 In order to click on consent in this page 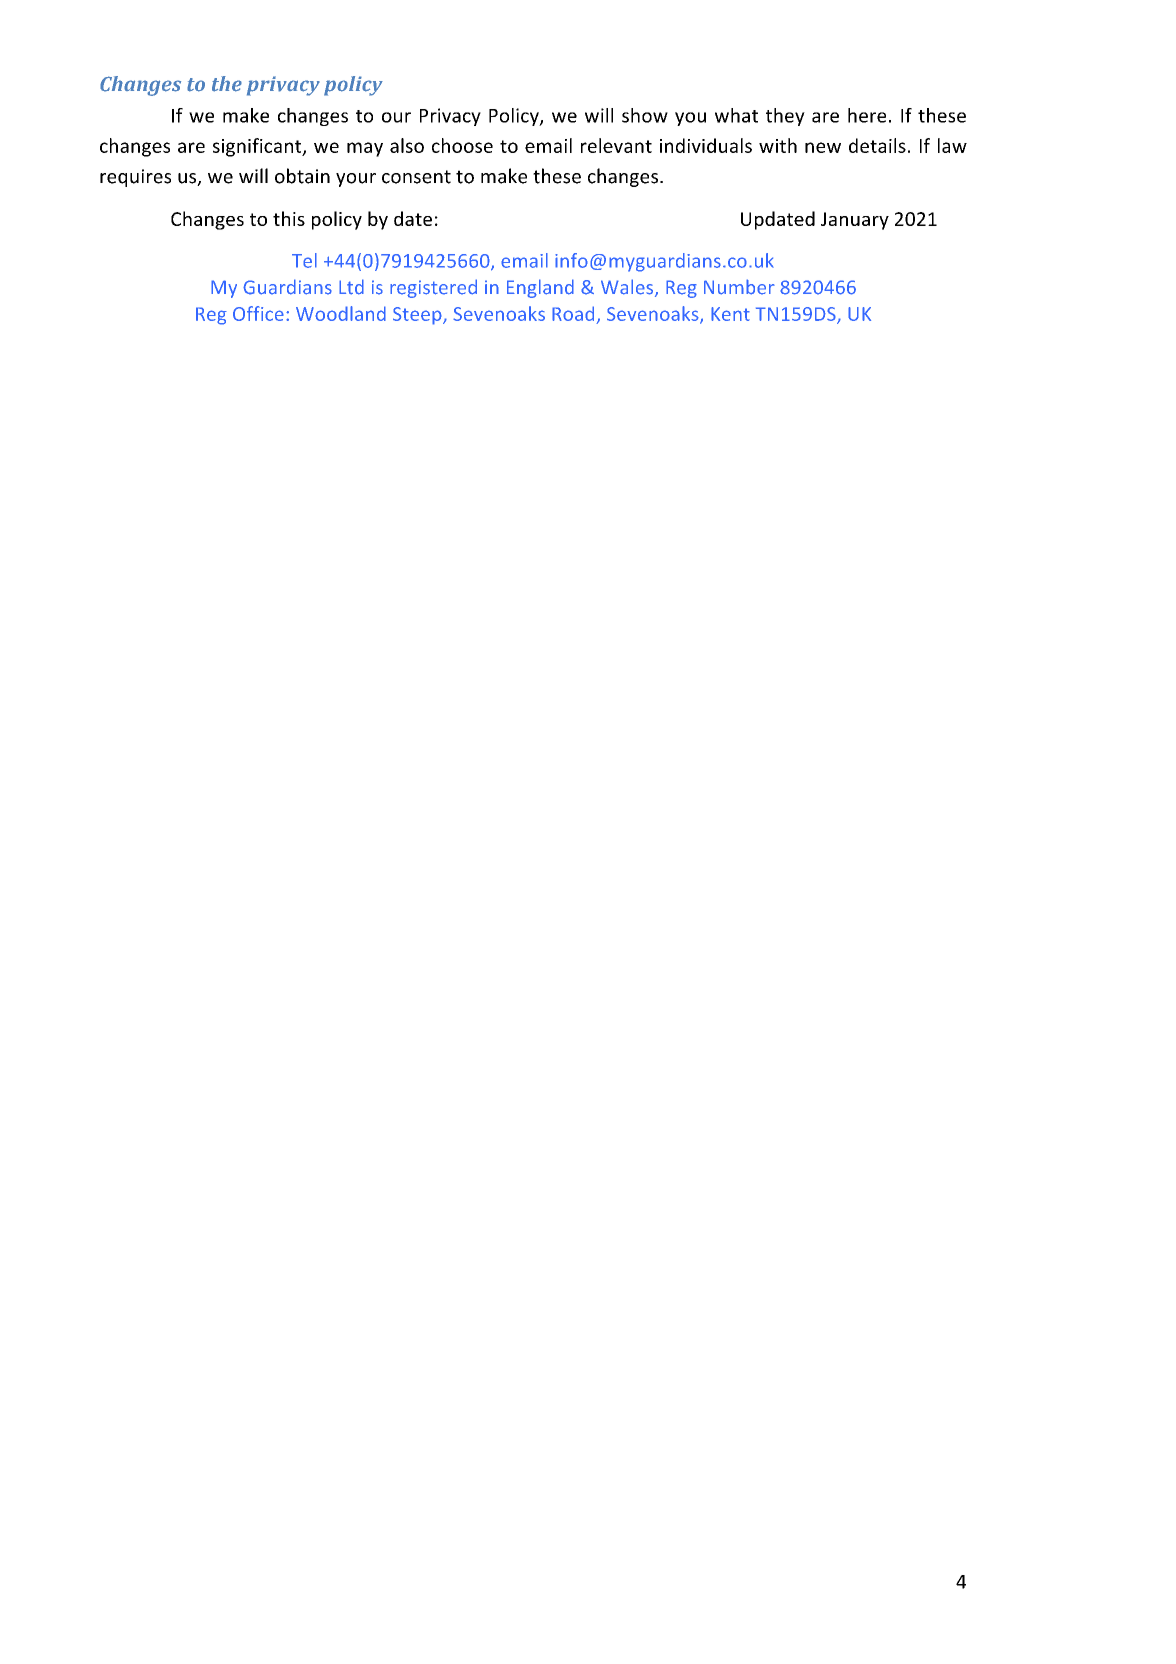, I will do `click(416, 177)`.
